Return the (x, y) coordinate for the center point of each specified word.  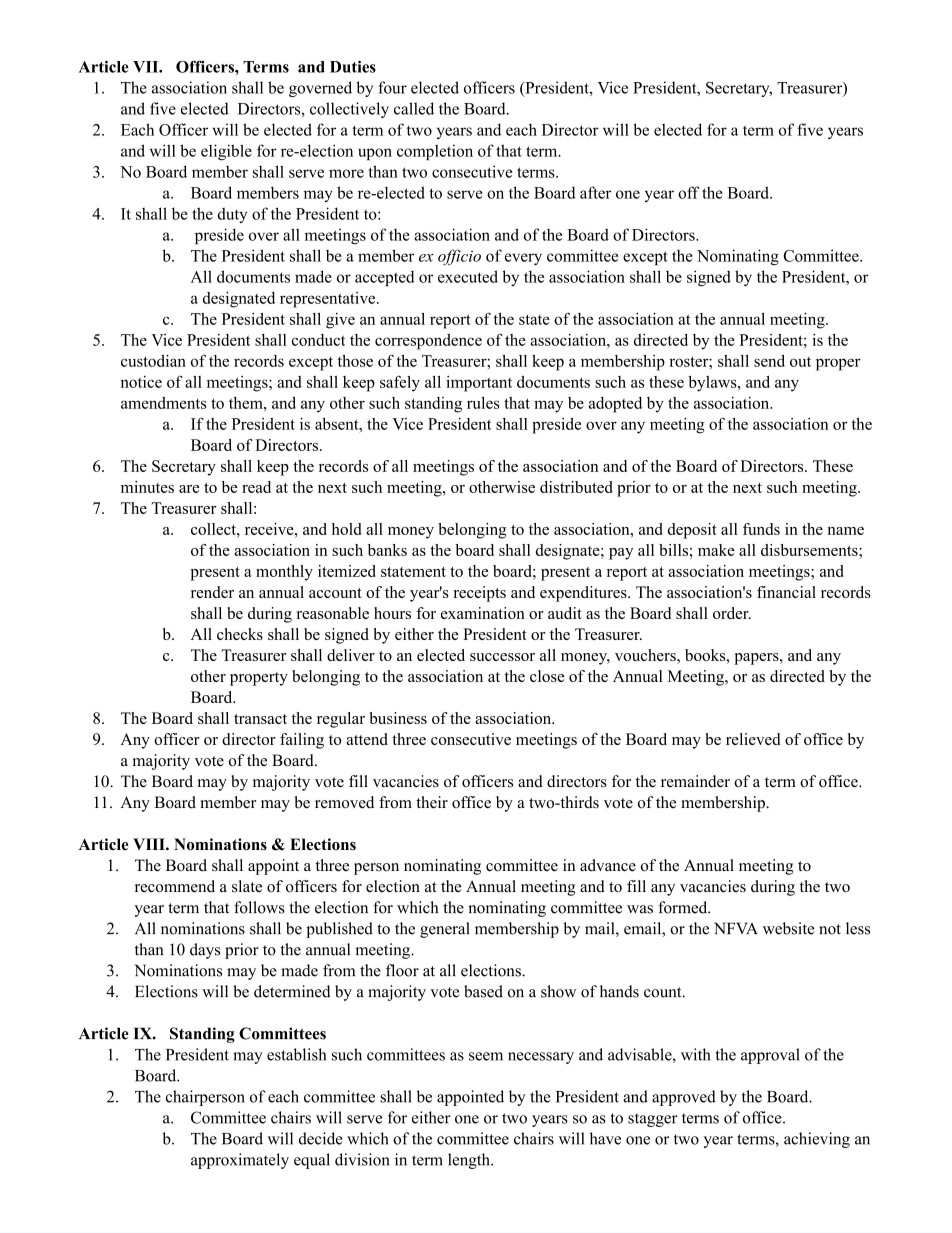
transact (260, 719)
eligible (226, 152)
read (256, 487)
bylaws (713, 384)
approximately (240, 1161)
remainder (695, 781)
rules (483, 403)
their (432, 802)
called (414, 108)
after (595, 192)
